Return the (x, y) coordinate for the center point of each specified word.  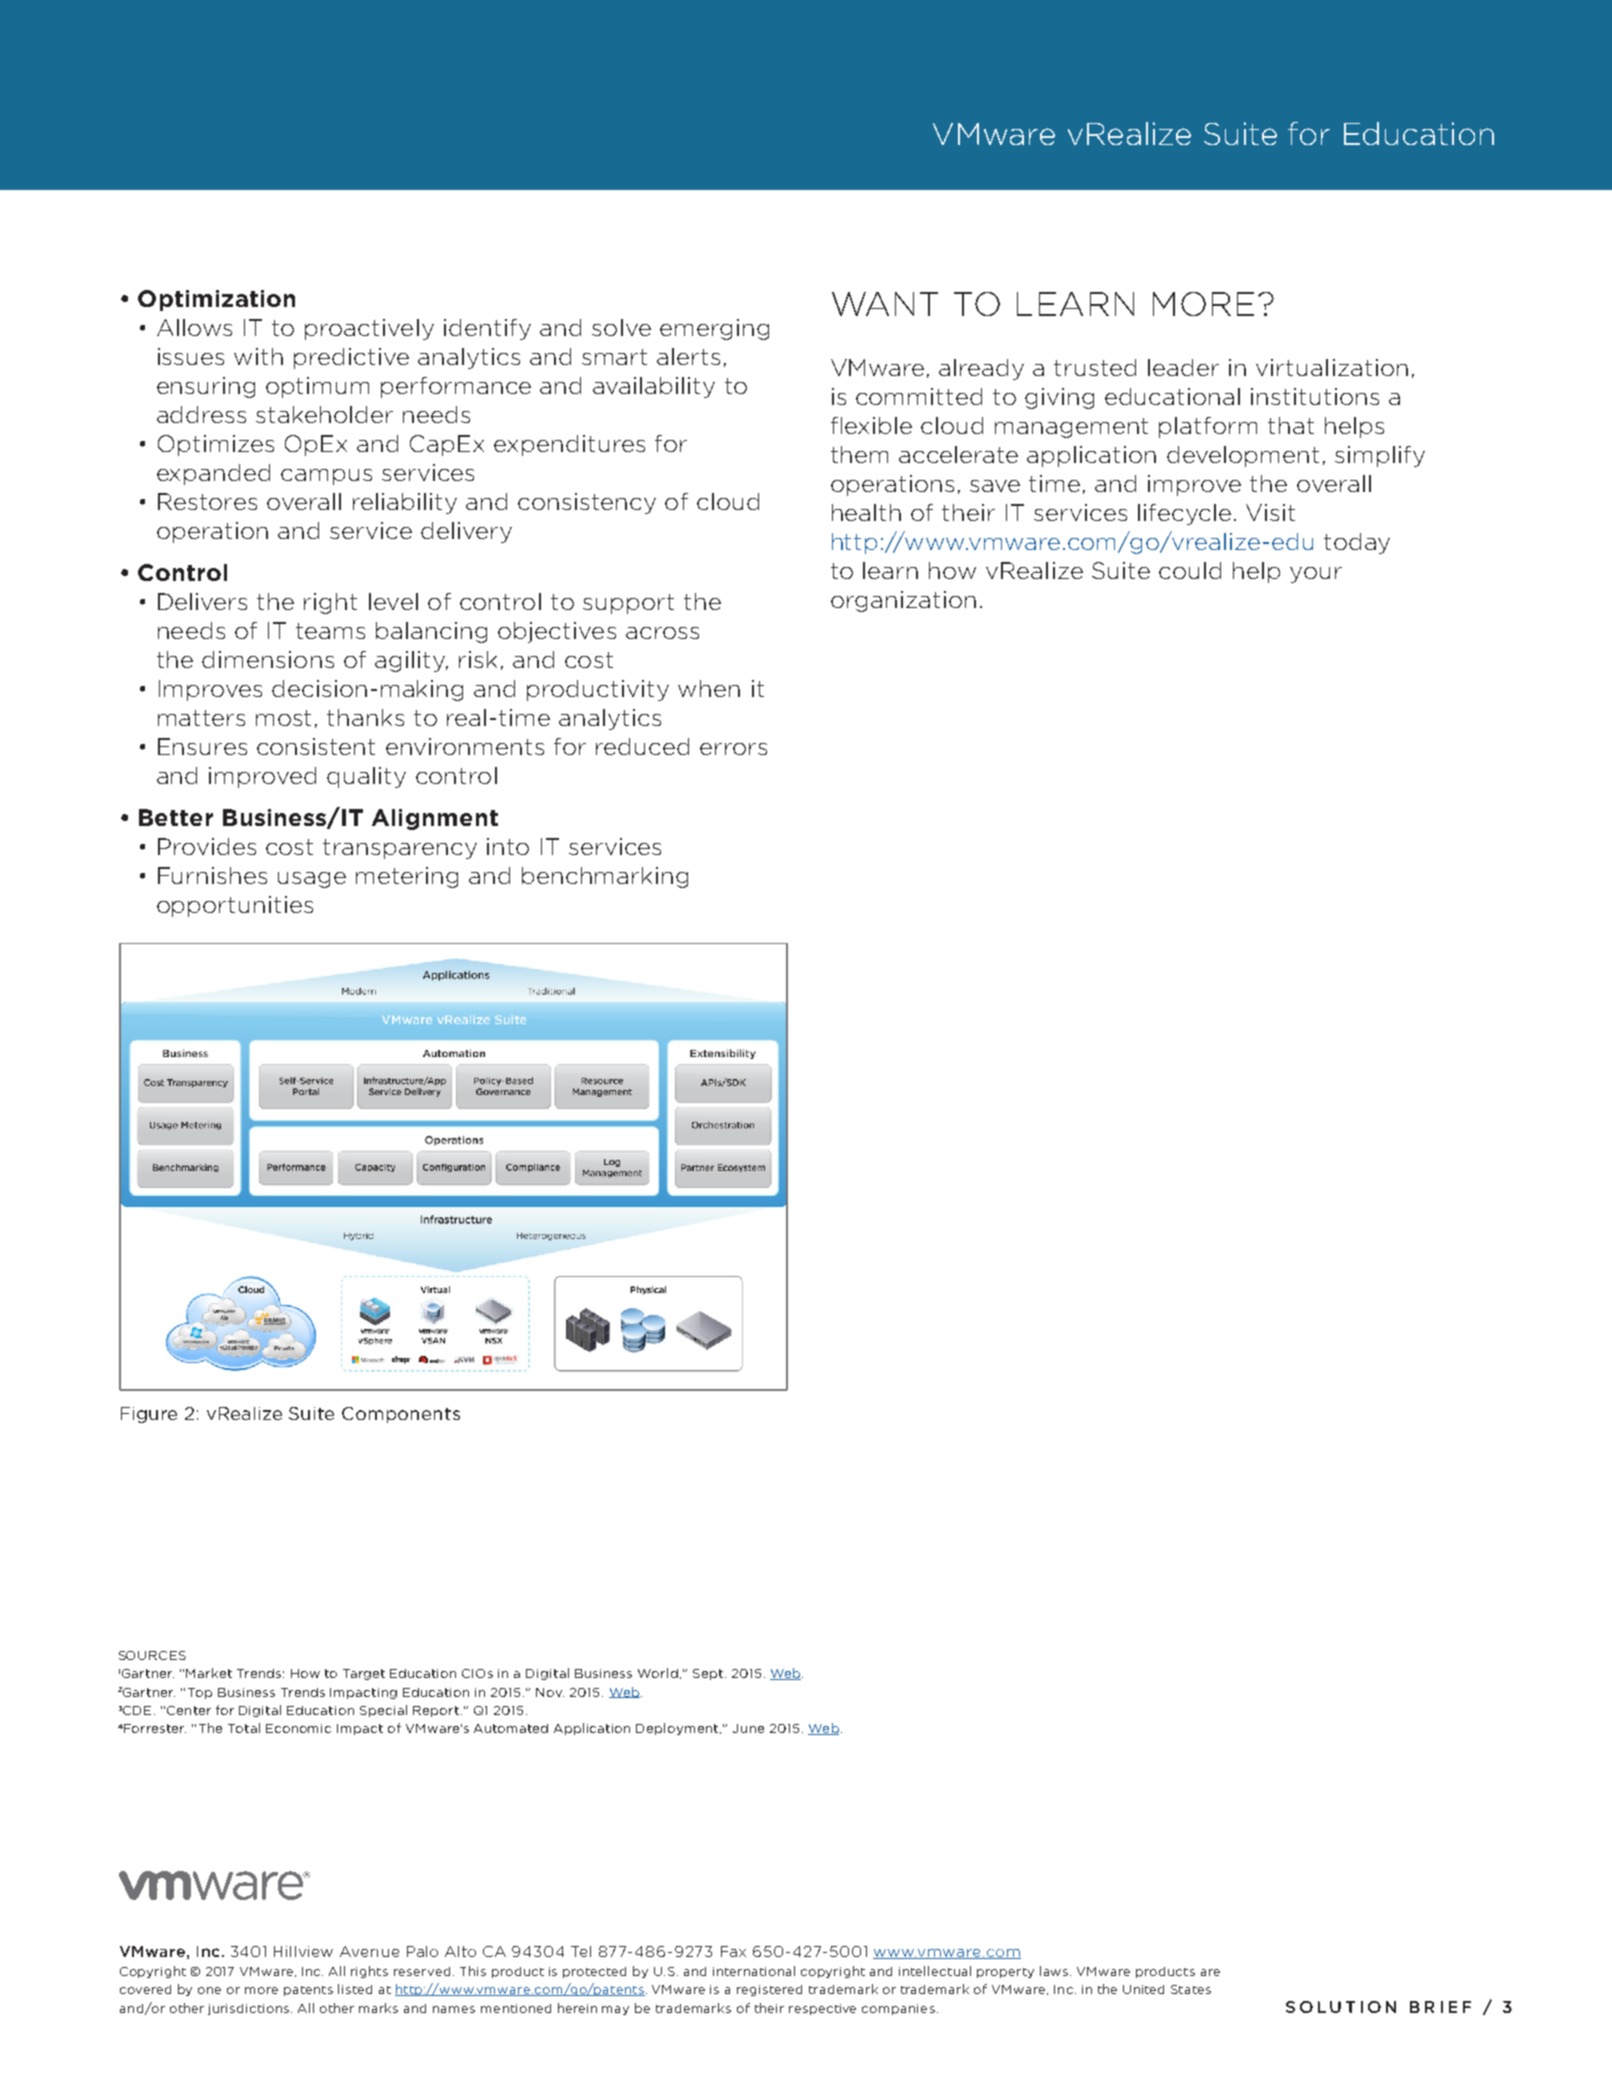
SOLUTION (1341, 2007)
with (258, 356)
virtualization (1332, 367)
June (748, 1728)
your (1316, 575)
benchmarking (605, 877)
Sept (708, 1674)
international (754, 1971)
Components (401, 1415)
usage (312, 880)
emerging (714, 329)
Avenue (369, 1951)
